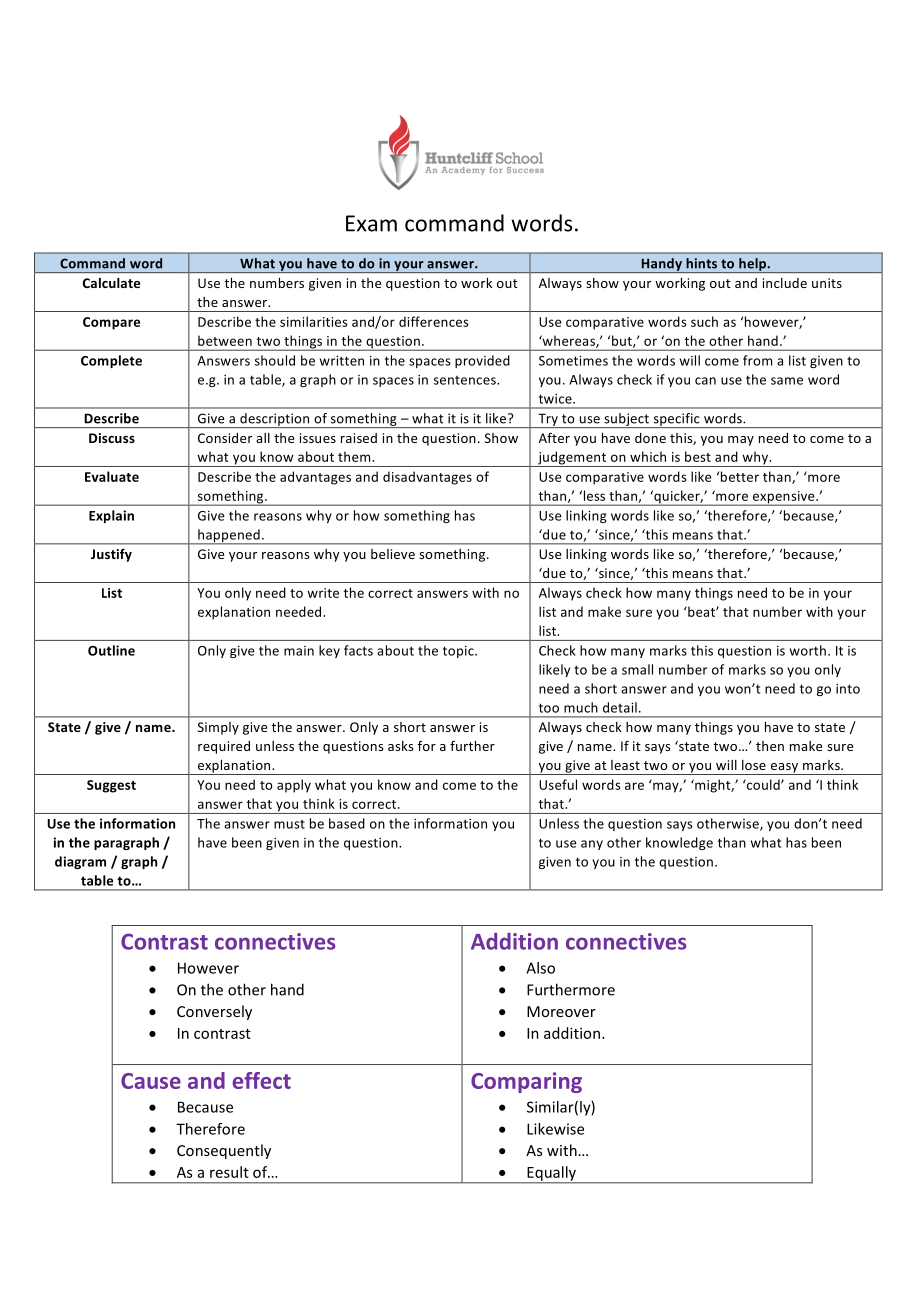 Image resolution: width=924 pixels, height=1308 pixels. Describe the element at coordinates (371, 223) in the image. I see `Exam` at that location.
